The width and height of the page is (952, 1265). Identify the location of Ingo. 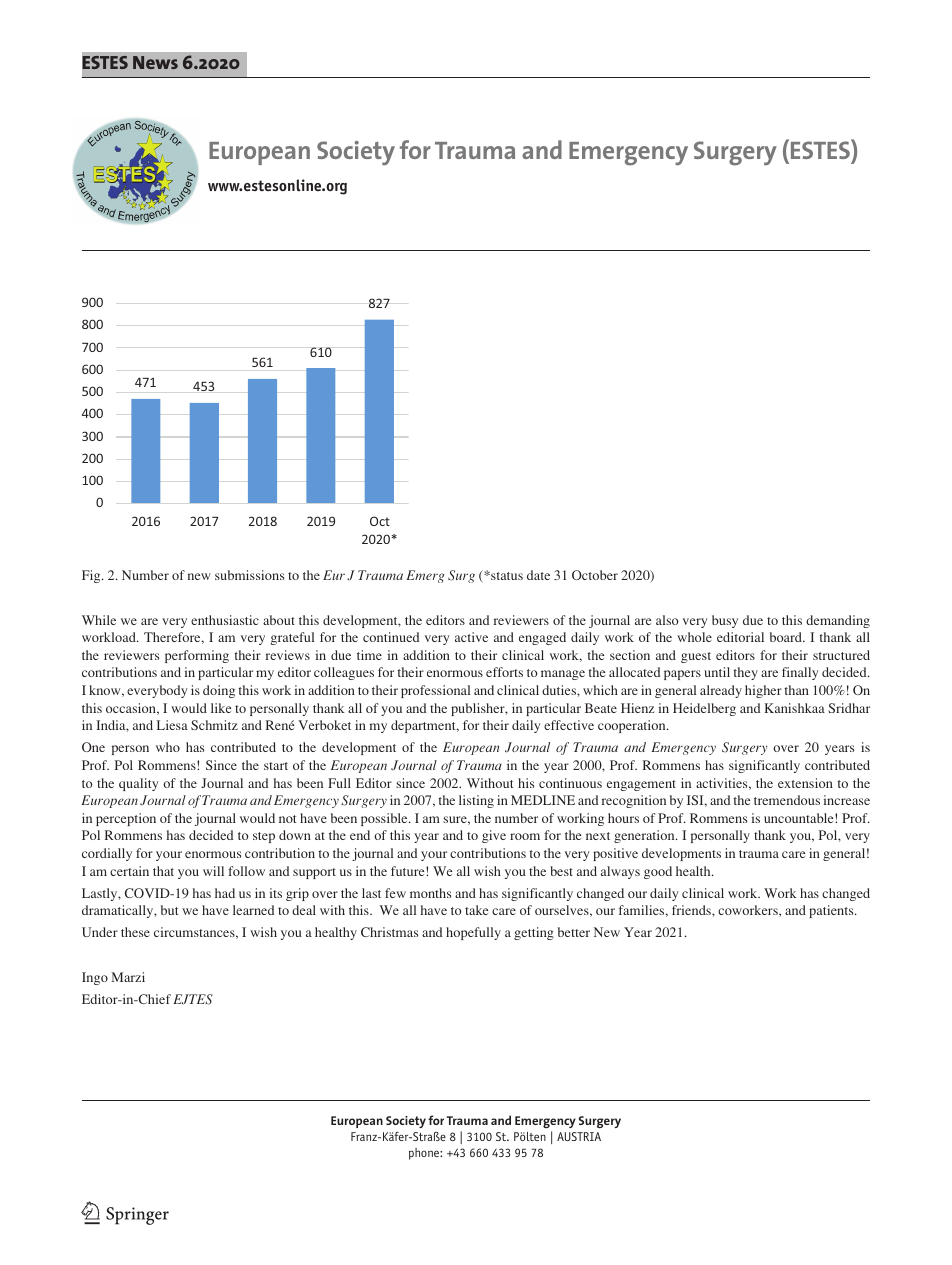
(95, 978).
